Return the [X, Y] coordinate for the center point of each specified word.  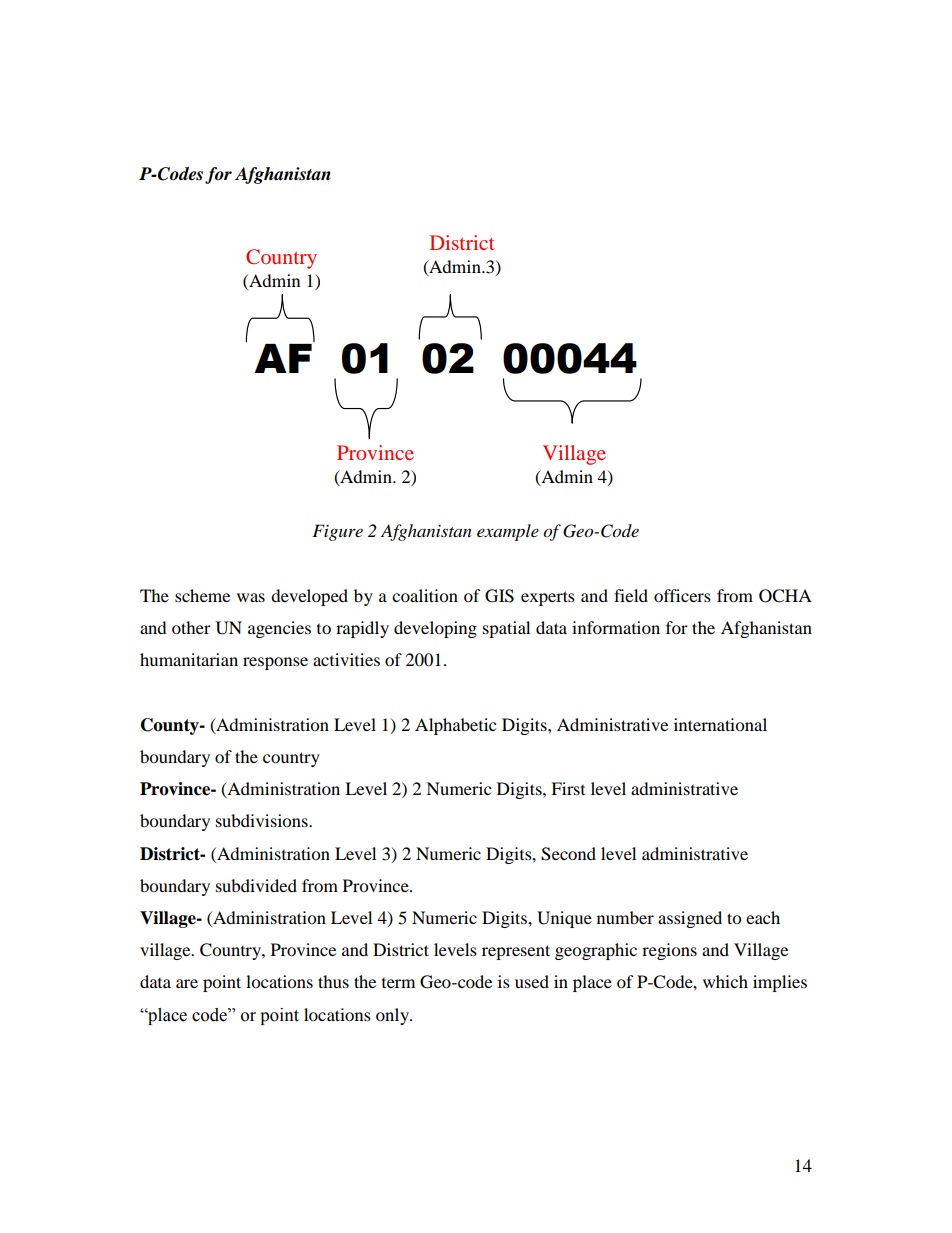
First [568, 788]
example [508, 532]
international [720, 724]
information [616, 627]
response [275, 663]
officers [682, 595]
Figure [337, 532]
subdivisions [263, 820]
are [187, 983]
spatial [506, 629]
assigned [690, 919]
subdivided [256, 885]
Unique [564, 919]
